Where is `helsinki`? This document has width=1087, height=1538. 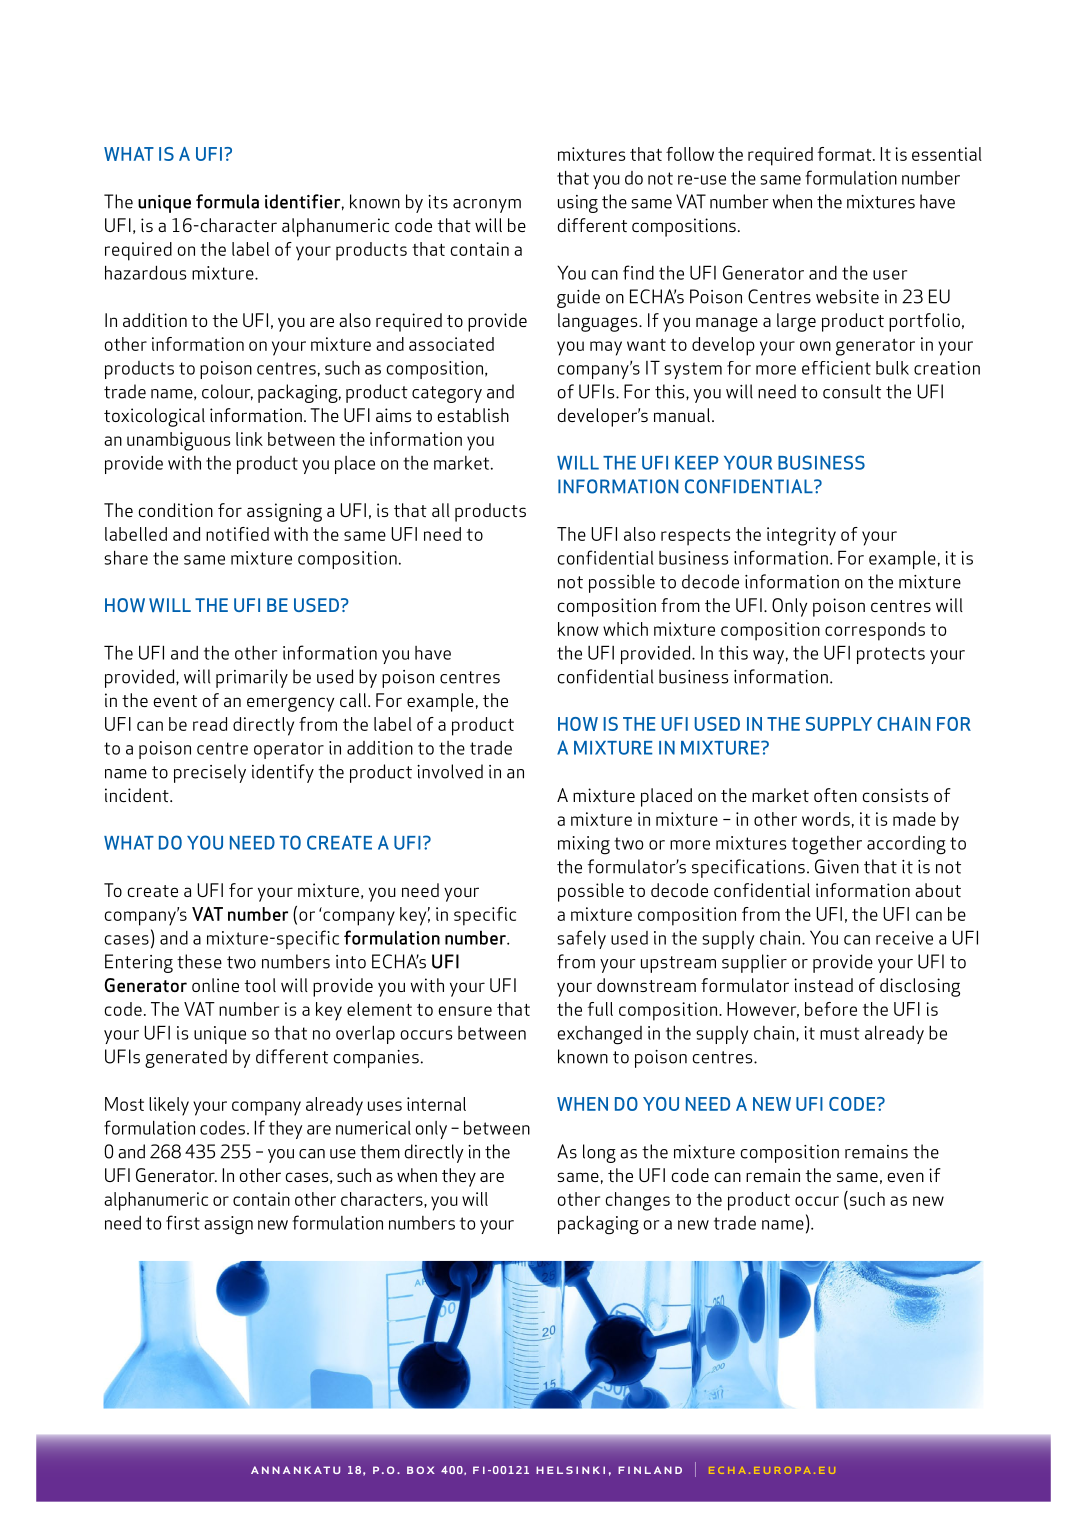
helsinki is located at coordinates (570, 1470).
